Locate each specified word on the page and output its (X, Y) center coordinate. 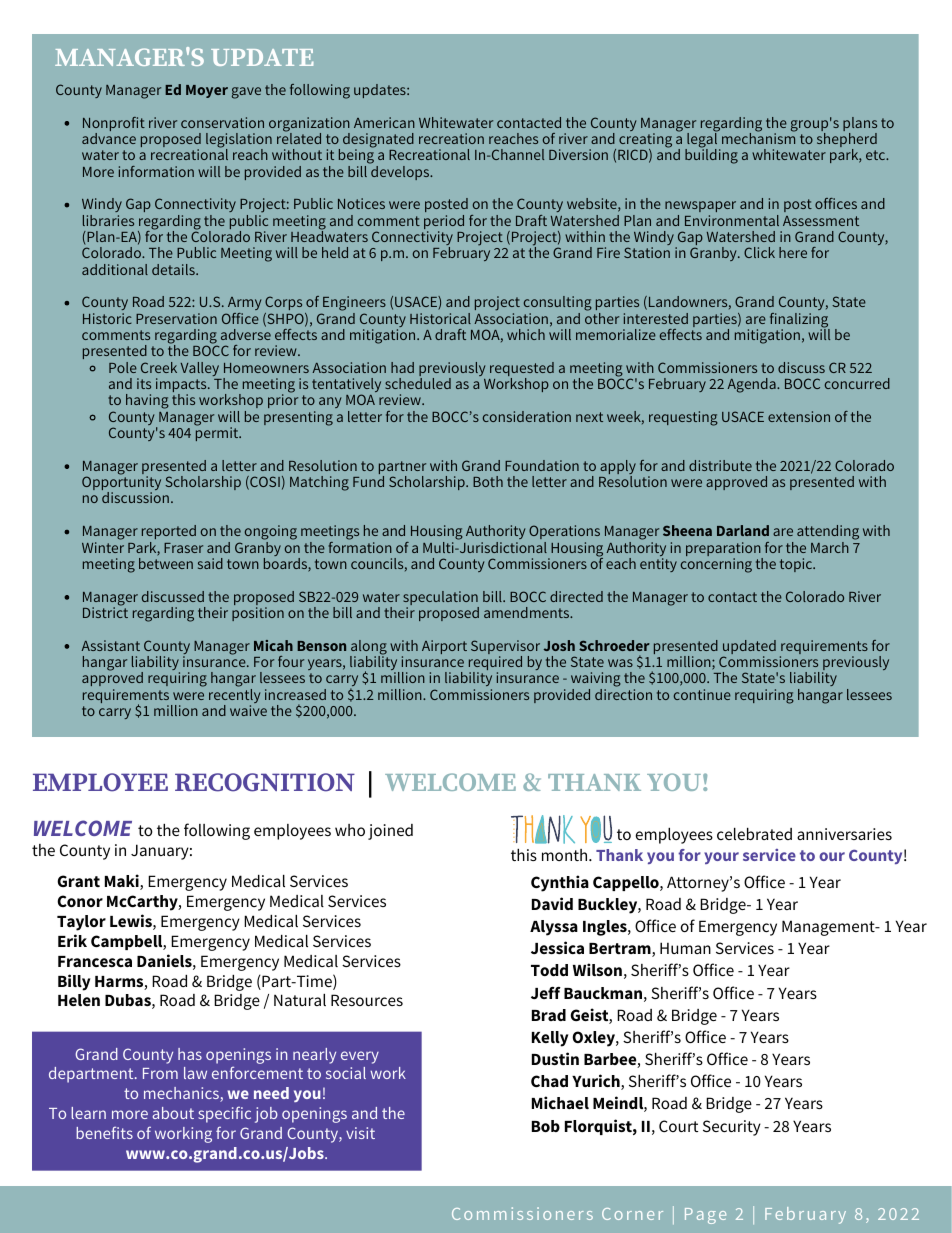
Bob (546, 1126)
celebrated (754, 834)
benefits (104, 1132)
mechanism (758, 137)
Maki (123, 882)
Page (705, 1216)
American (384, 122)
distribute (720, 465)
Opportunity (121, 483)
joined (390, 832)
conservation (222, 122)
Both (488, 481)
